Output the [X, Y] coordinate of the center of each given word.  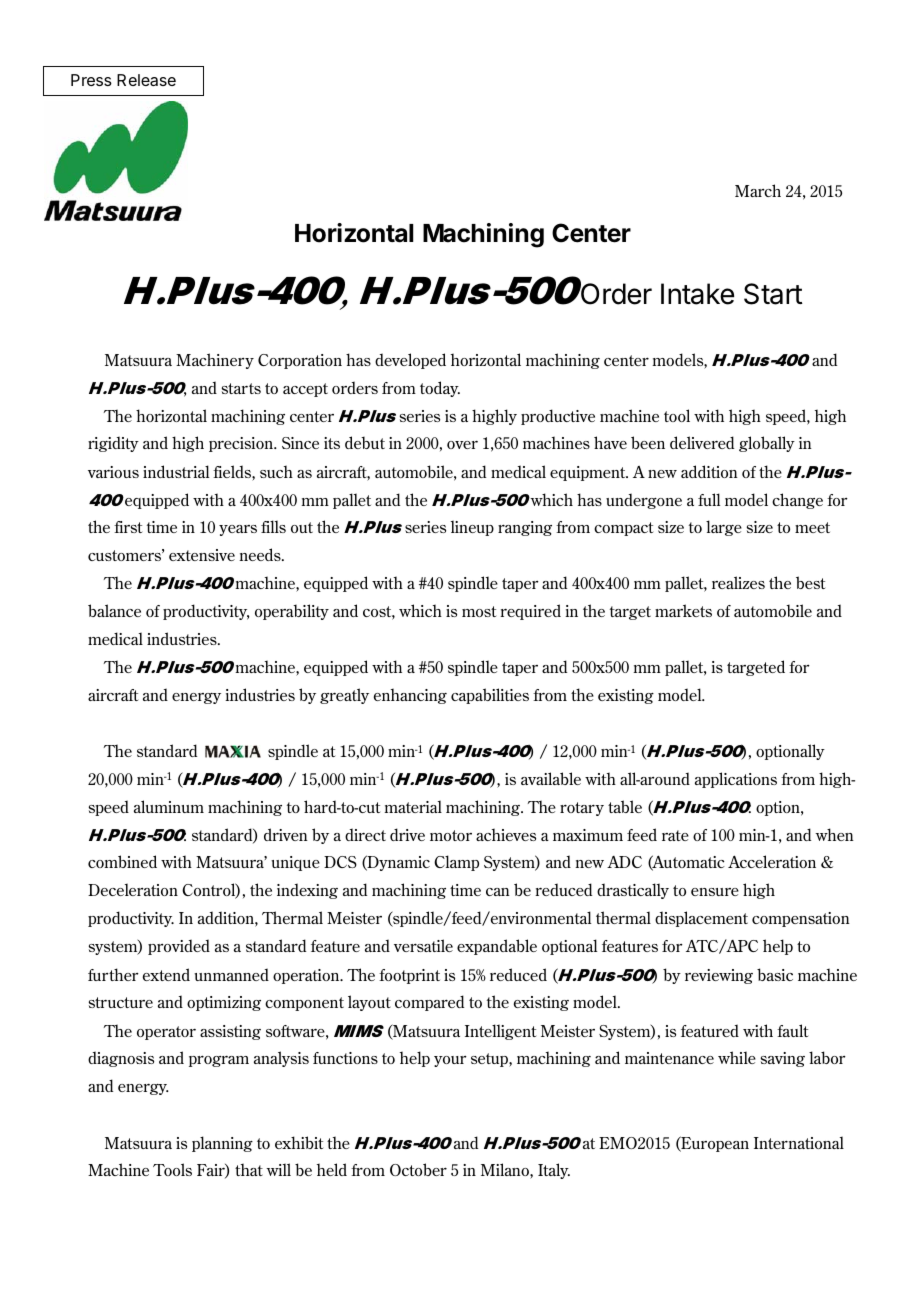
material [413, 806]
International [799, 1142]
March [758, 190]
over [462, 445]
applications [736, 780]
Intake [697, 294]
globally [767, 444]
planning [222, 1144]
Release [146, 80]
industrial [176, 471]
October [418, 1169]
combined [122, 861]
